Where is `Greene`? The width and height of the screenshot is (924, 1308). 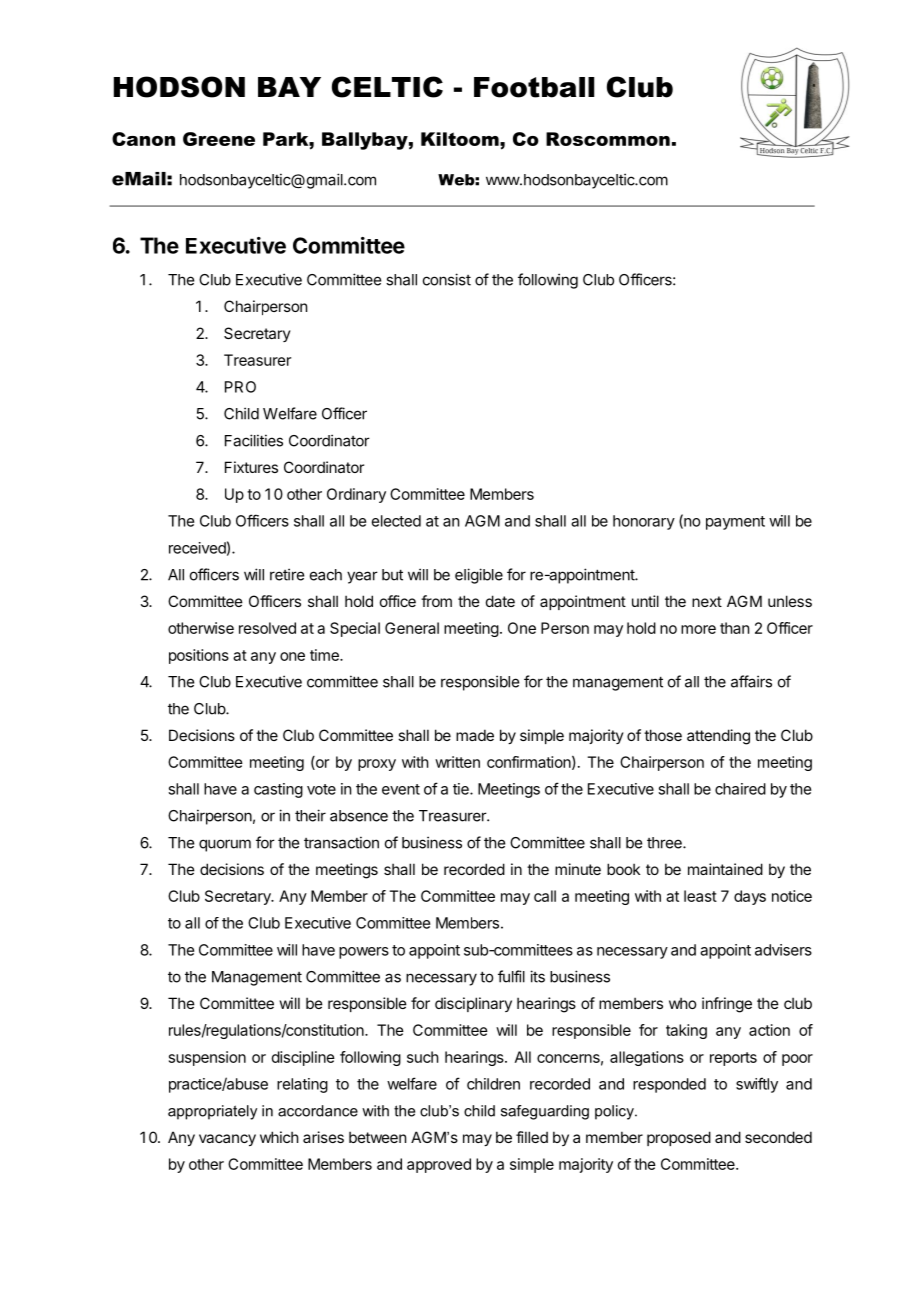
Greene is located at coordinates (219, 139).
